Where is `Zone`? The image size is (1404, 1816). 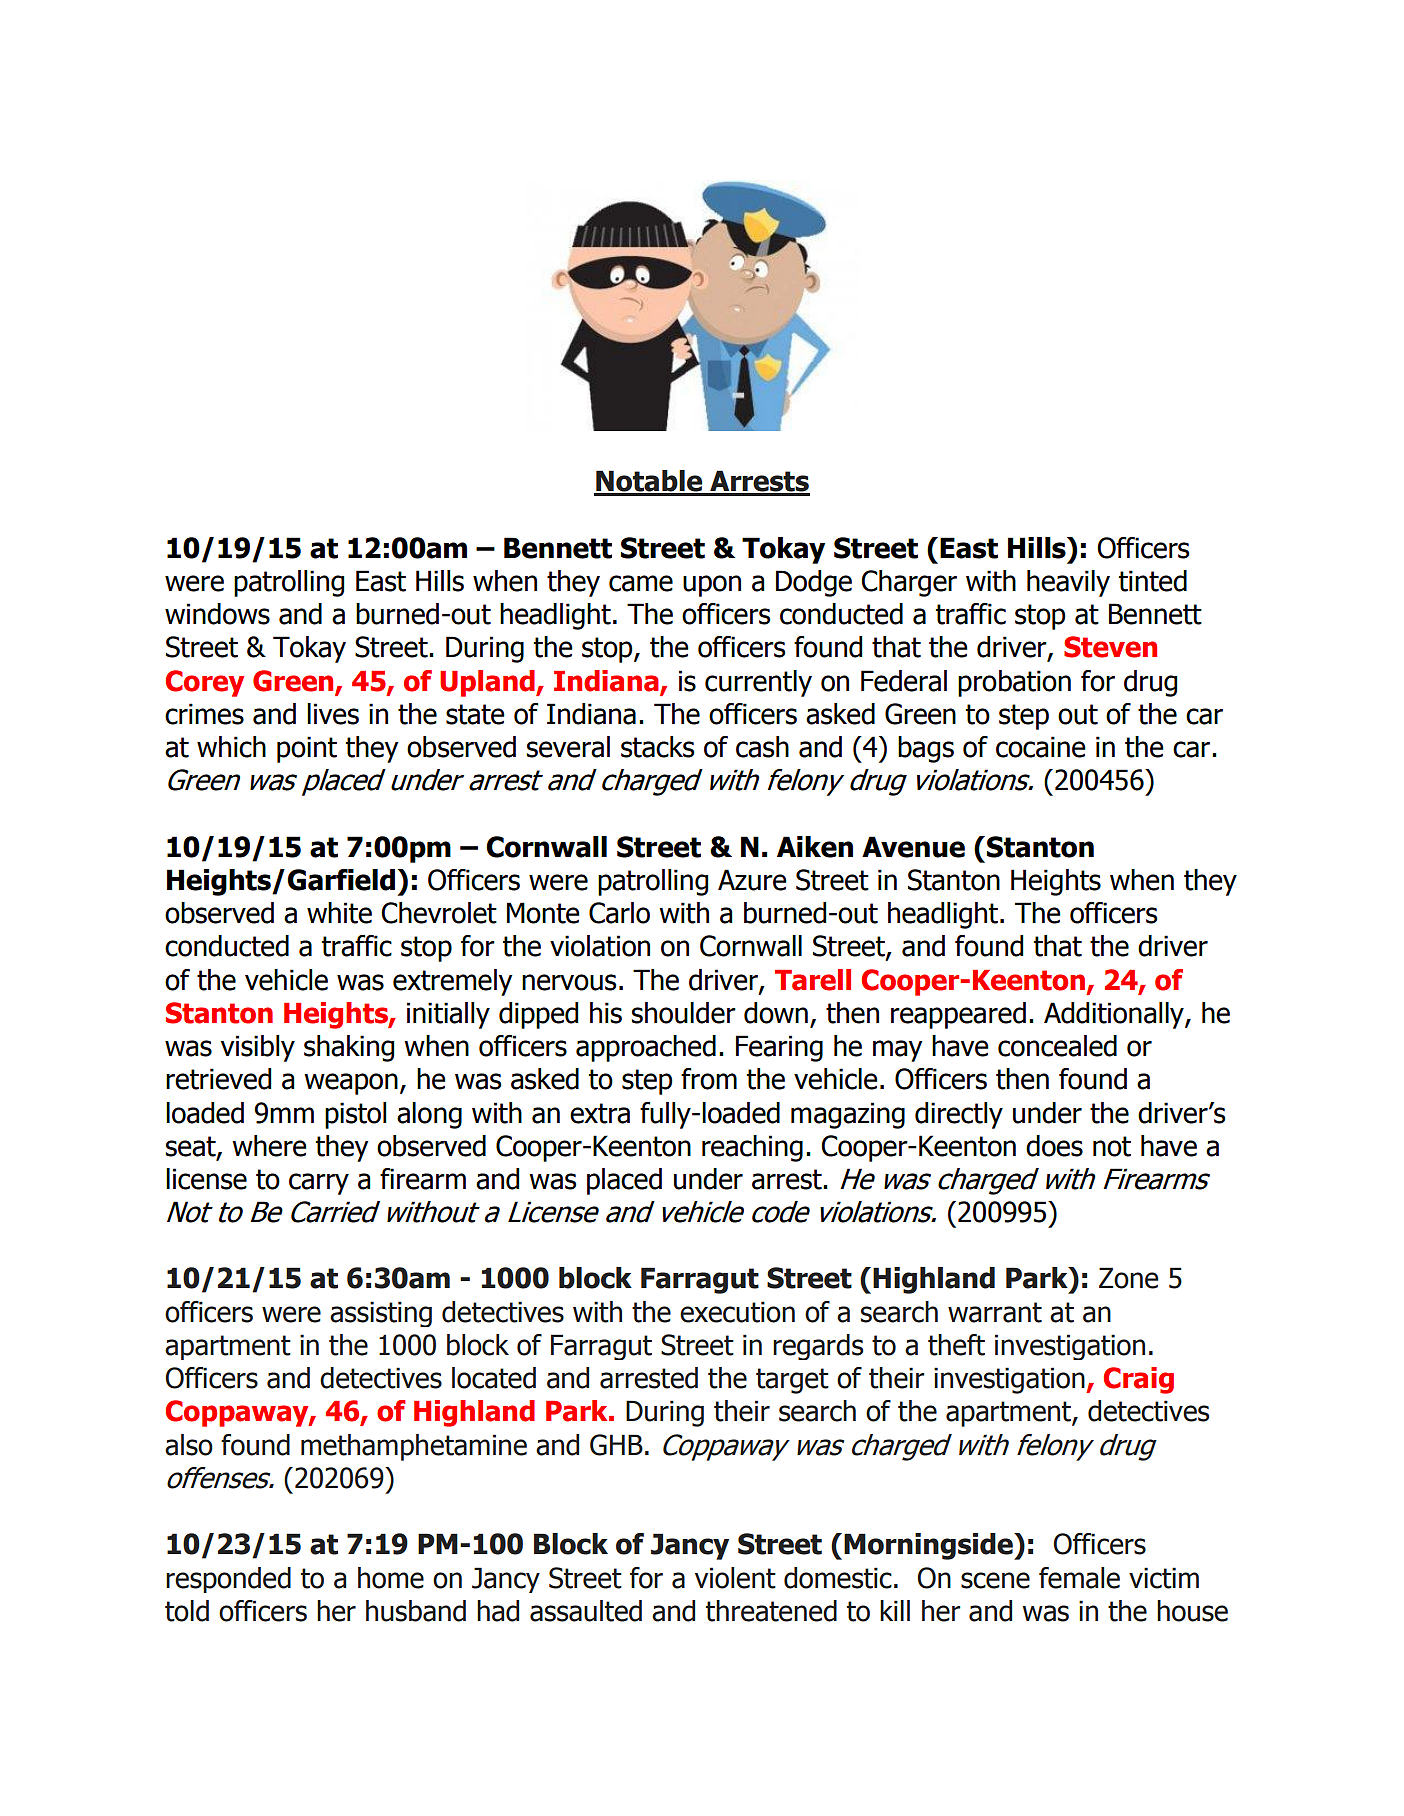 Zone is located at coordinates (1128, 1278).
